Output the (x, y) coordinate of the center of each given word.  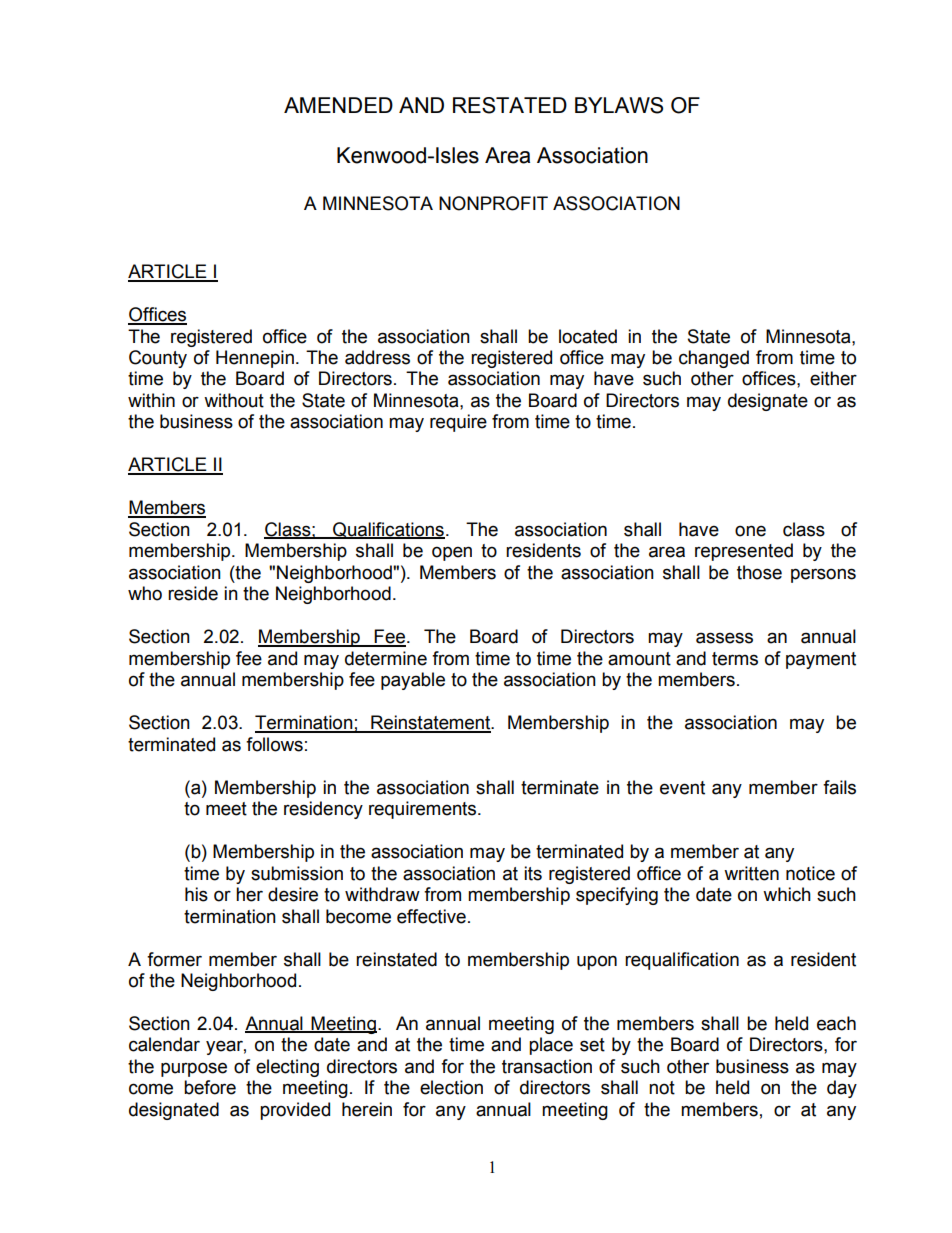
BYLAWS (619, 105)
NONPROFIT (493, 203)
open (452, 553)
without (234, 400)
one (750, 531)
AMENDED (338, 105)
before (210, 1087)
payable (413, 681)
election (451, 1087)
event (682, 788)
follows (274, 744)
